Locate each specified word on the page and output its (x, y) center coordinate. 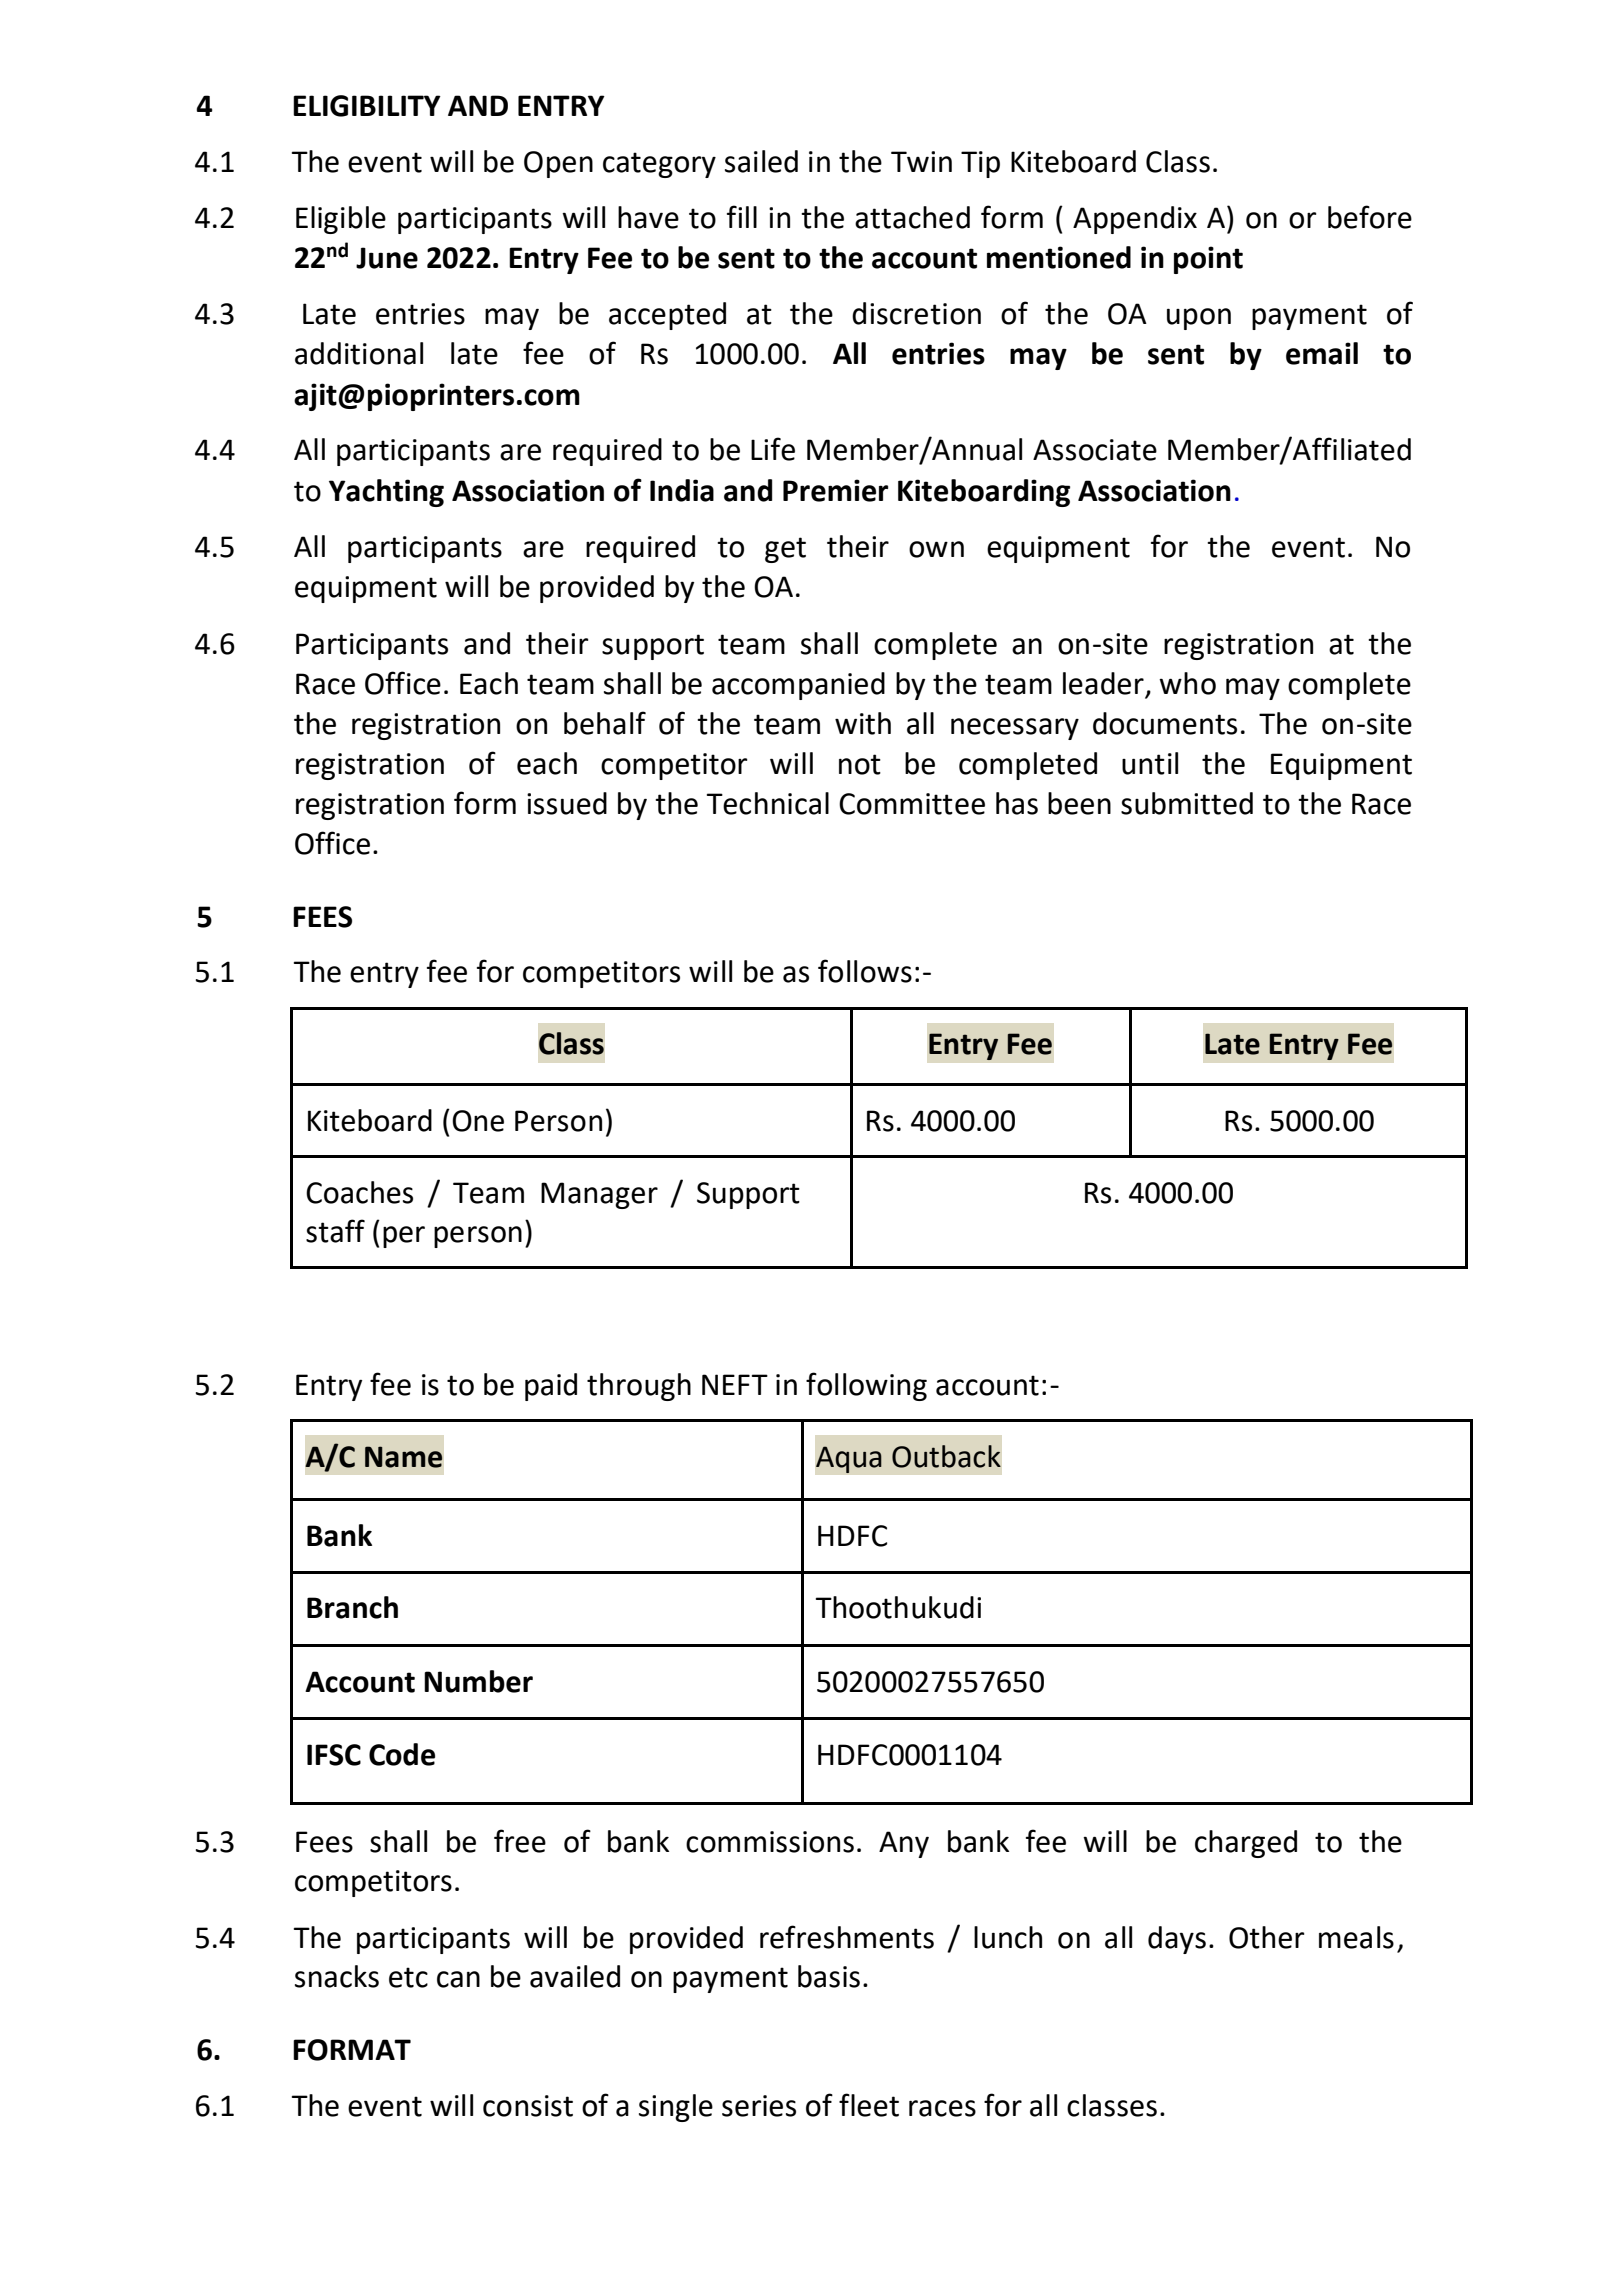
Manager (599, 1195)
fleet (869, 2105)
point (1208, 260)
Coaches (359, 1192)
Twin (921, 161)
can (458, 1979)
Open (558, 164)
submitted (1187, 803)
